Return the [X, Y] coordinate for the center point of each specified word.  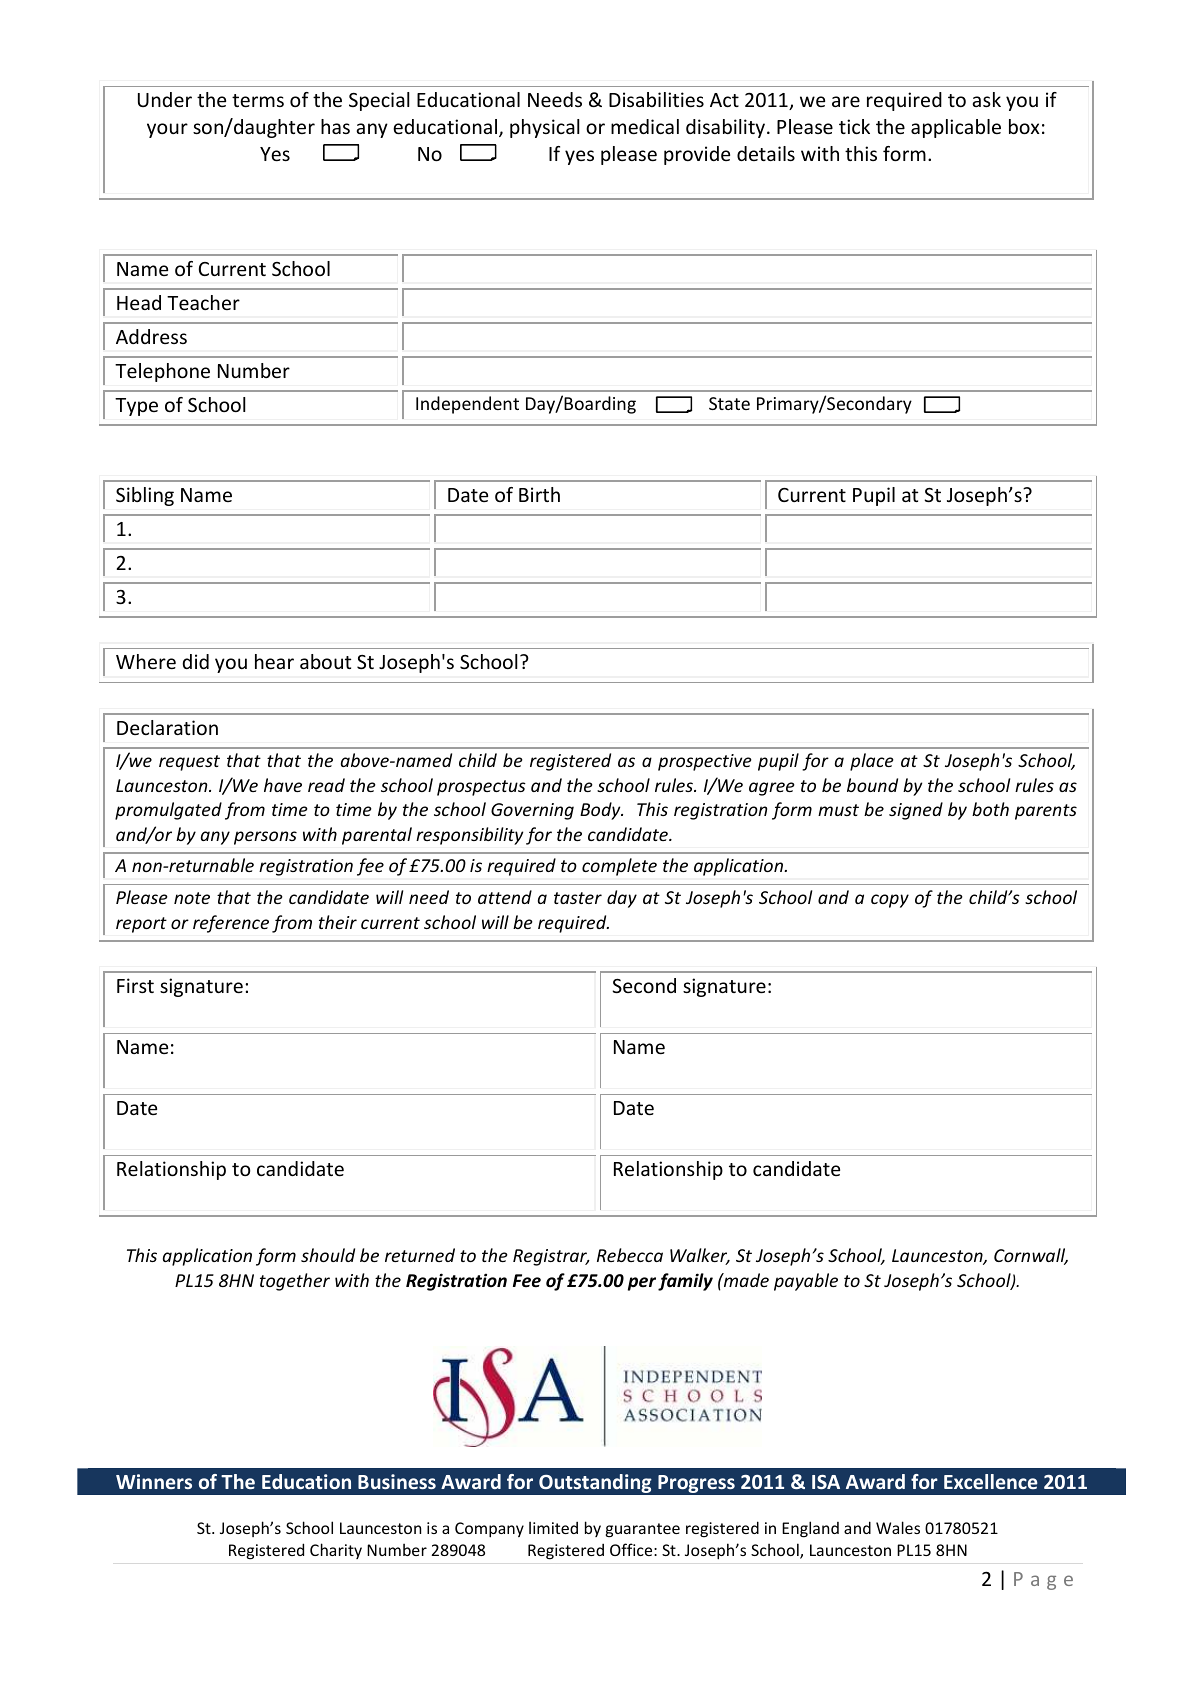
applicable [956, 128]
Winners [154, 1481]
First [135, 985]
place [872, 762]
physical [545, 128]
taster [578, 898]
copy [890, 901]
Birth [539, 494]
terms [258, 100]
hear [274, 661]
